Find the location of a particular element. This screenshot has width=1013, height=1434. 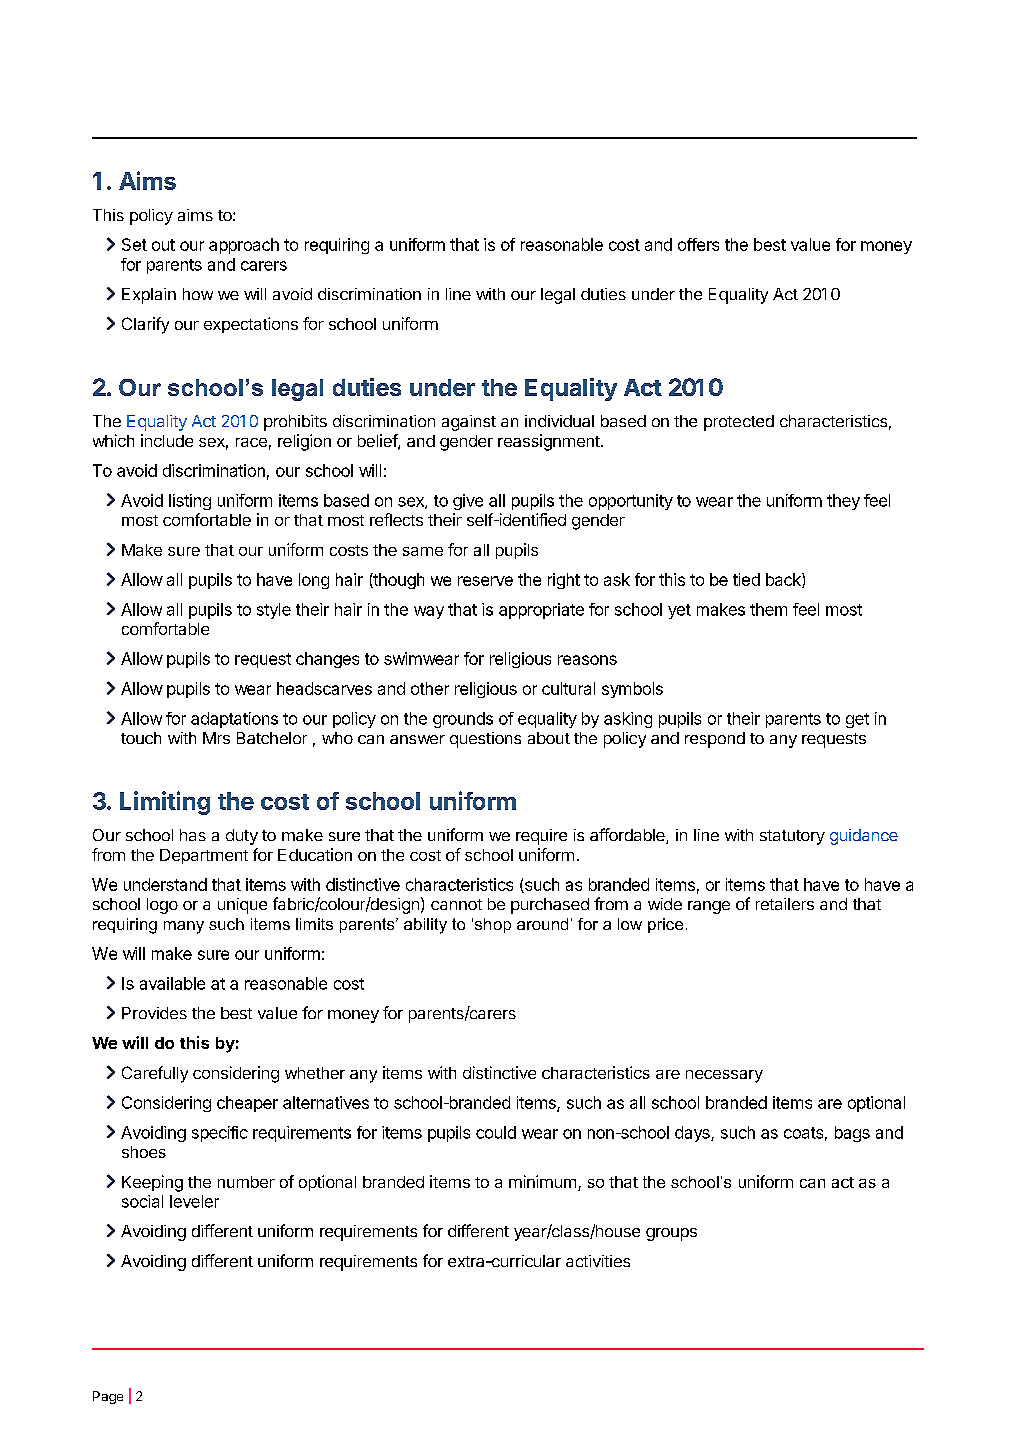

against is located at coordinates (469, 423).
